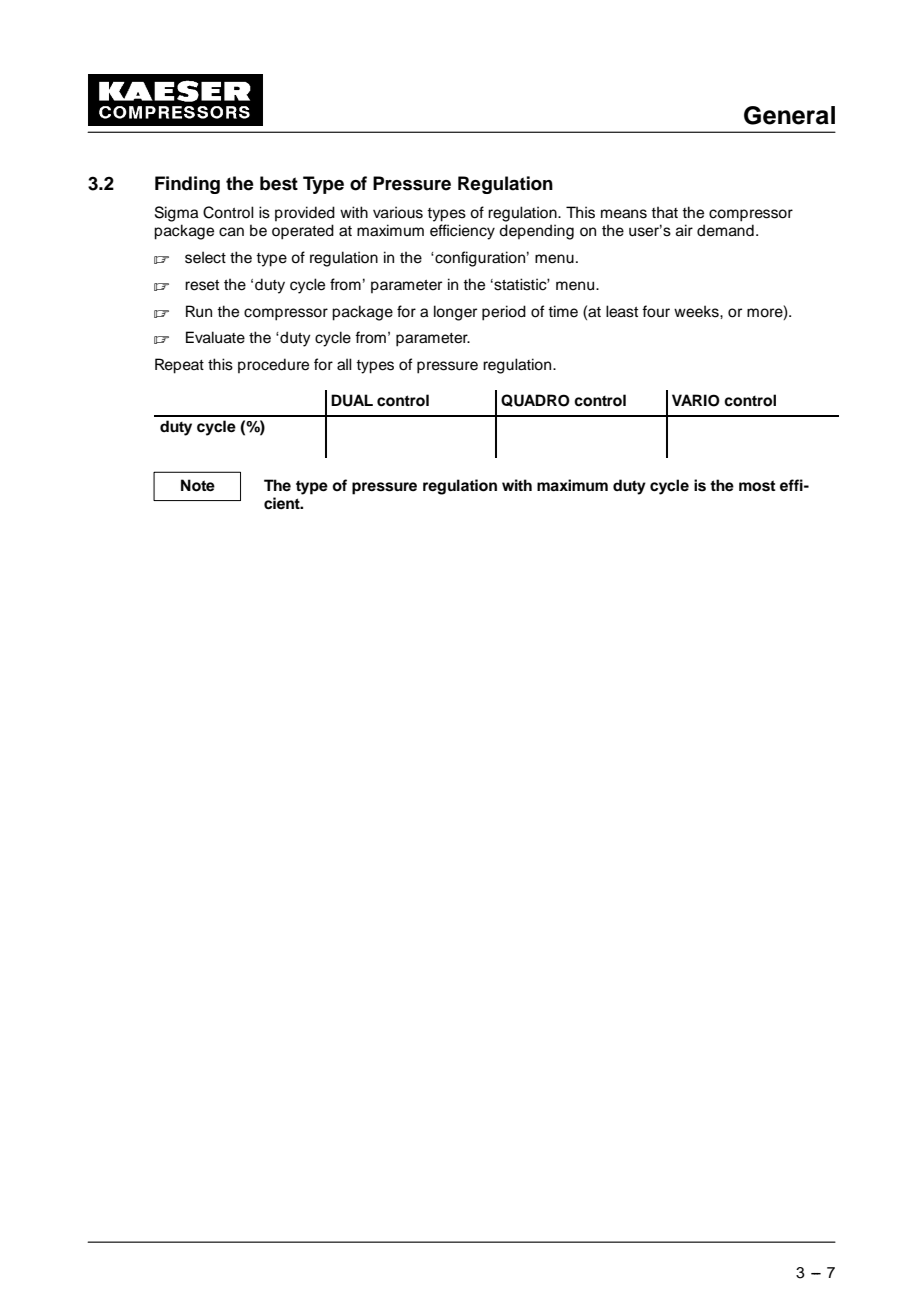  Describe the element at coordinates (352, 400) in the page. I see `DUAL` at that location.
